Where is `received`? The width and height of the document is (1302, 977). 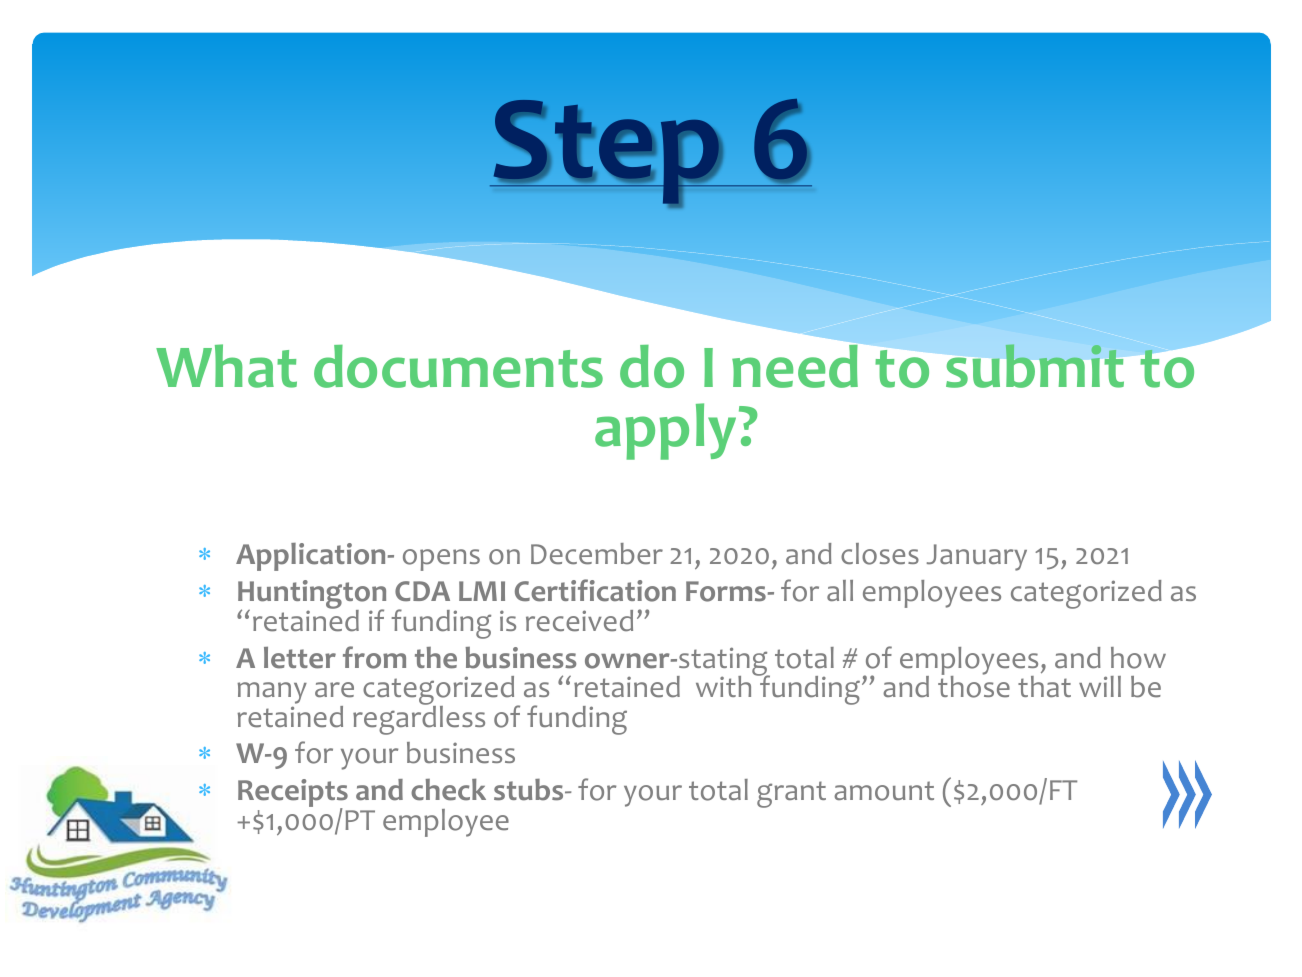
received is located at coordinates (579, 621).
